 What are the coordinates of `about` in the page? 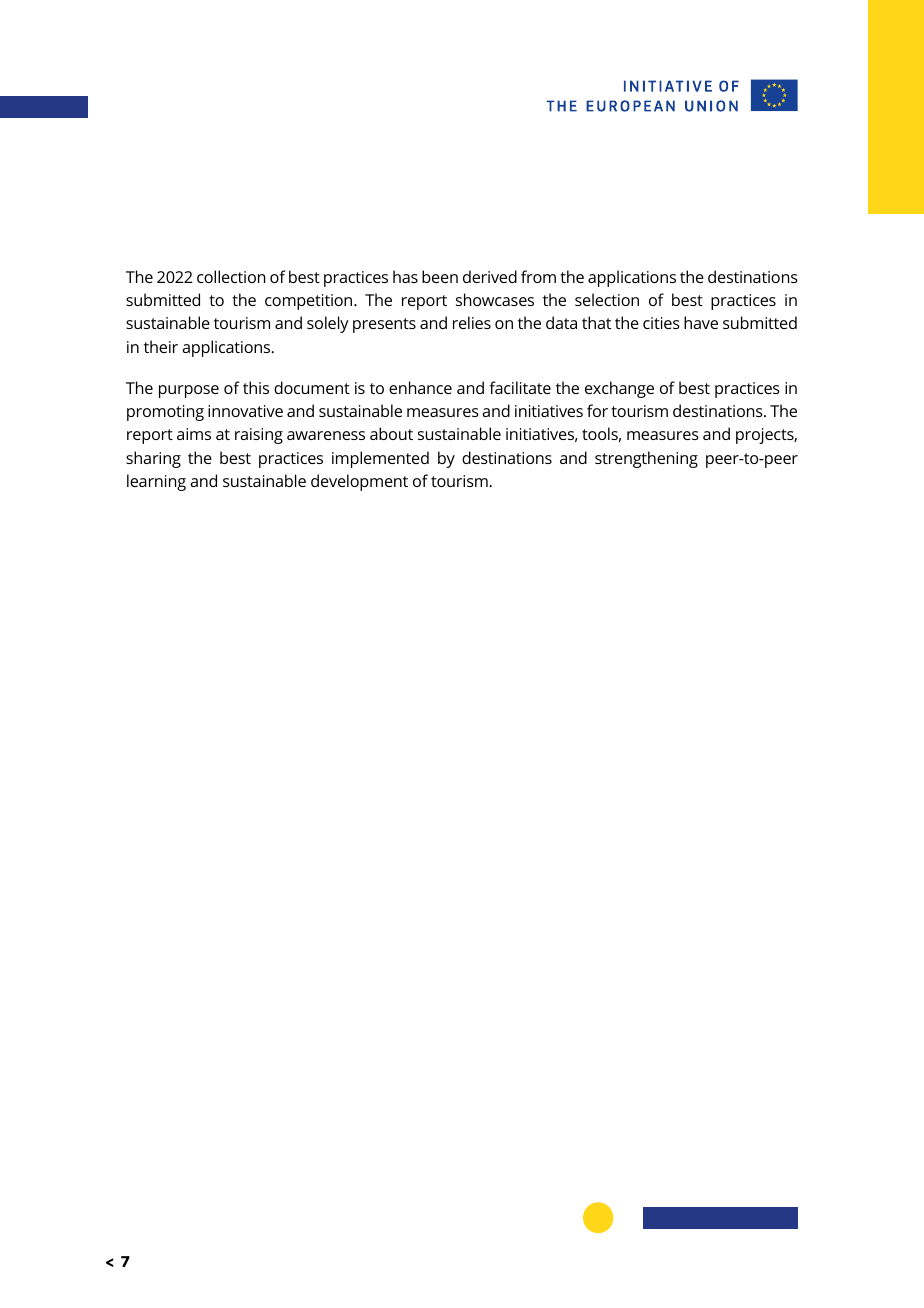 It's located at (391, 433).
